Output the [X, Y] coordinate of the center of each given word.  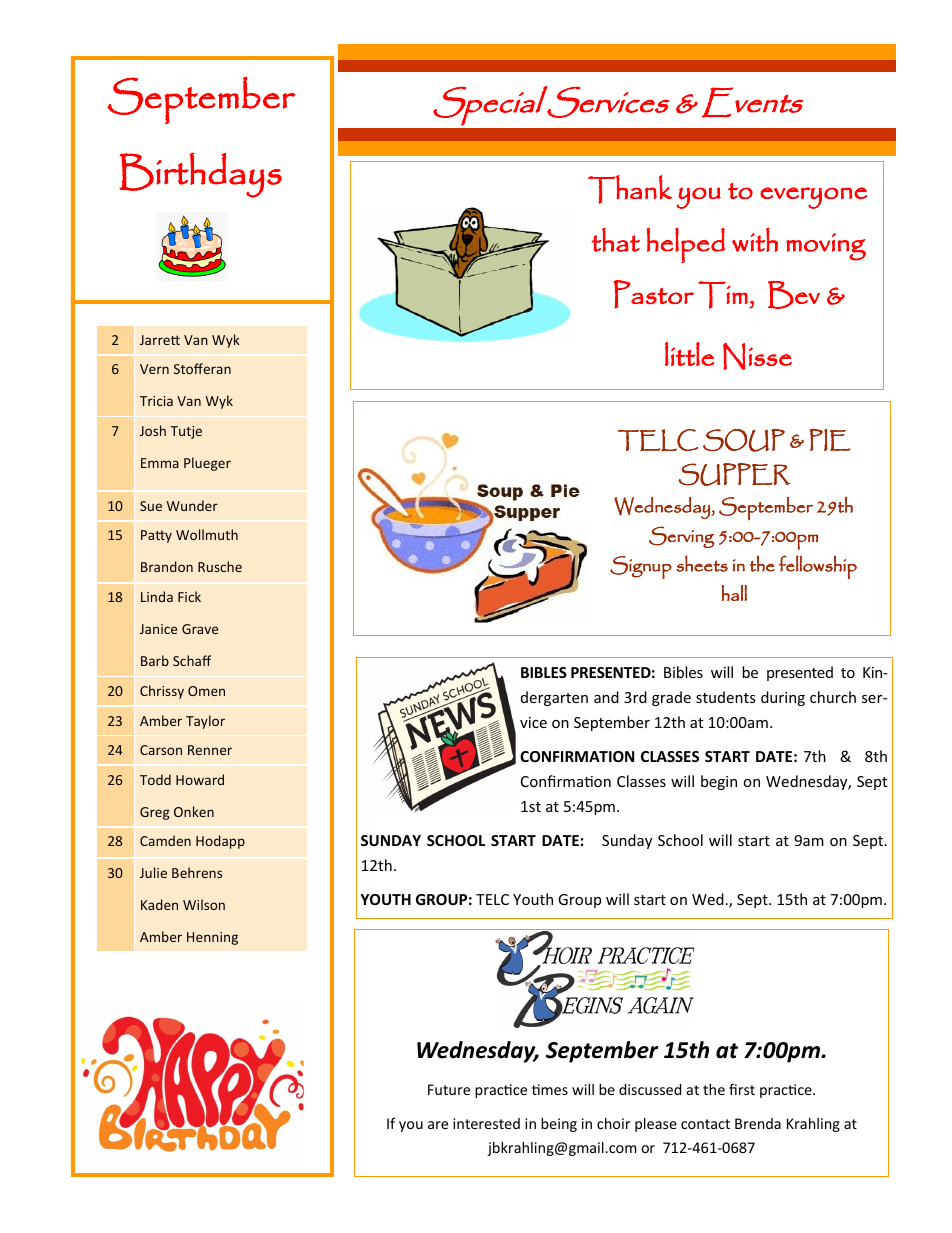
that [616, 240]
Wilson [204, 904]
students [726, 697]
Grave [200, 629]
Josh [153, 430]
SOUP [744, 440]
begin [719, 782]
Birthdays [200, 175]
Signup [641, 567]
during [783, 698]
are [438, 1125]
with [755, 239]
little [689, 354]
